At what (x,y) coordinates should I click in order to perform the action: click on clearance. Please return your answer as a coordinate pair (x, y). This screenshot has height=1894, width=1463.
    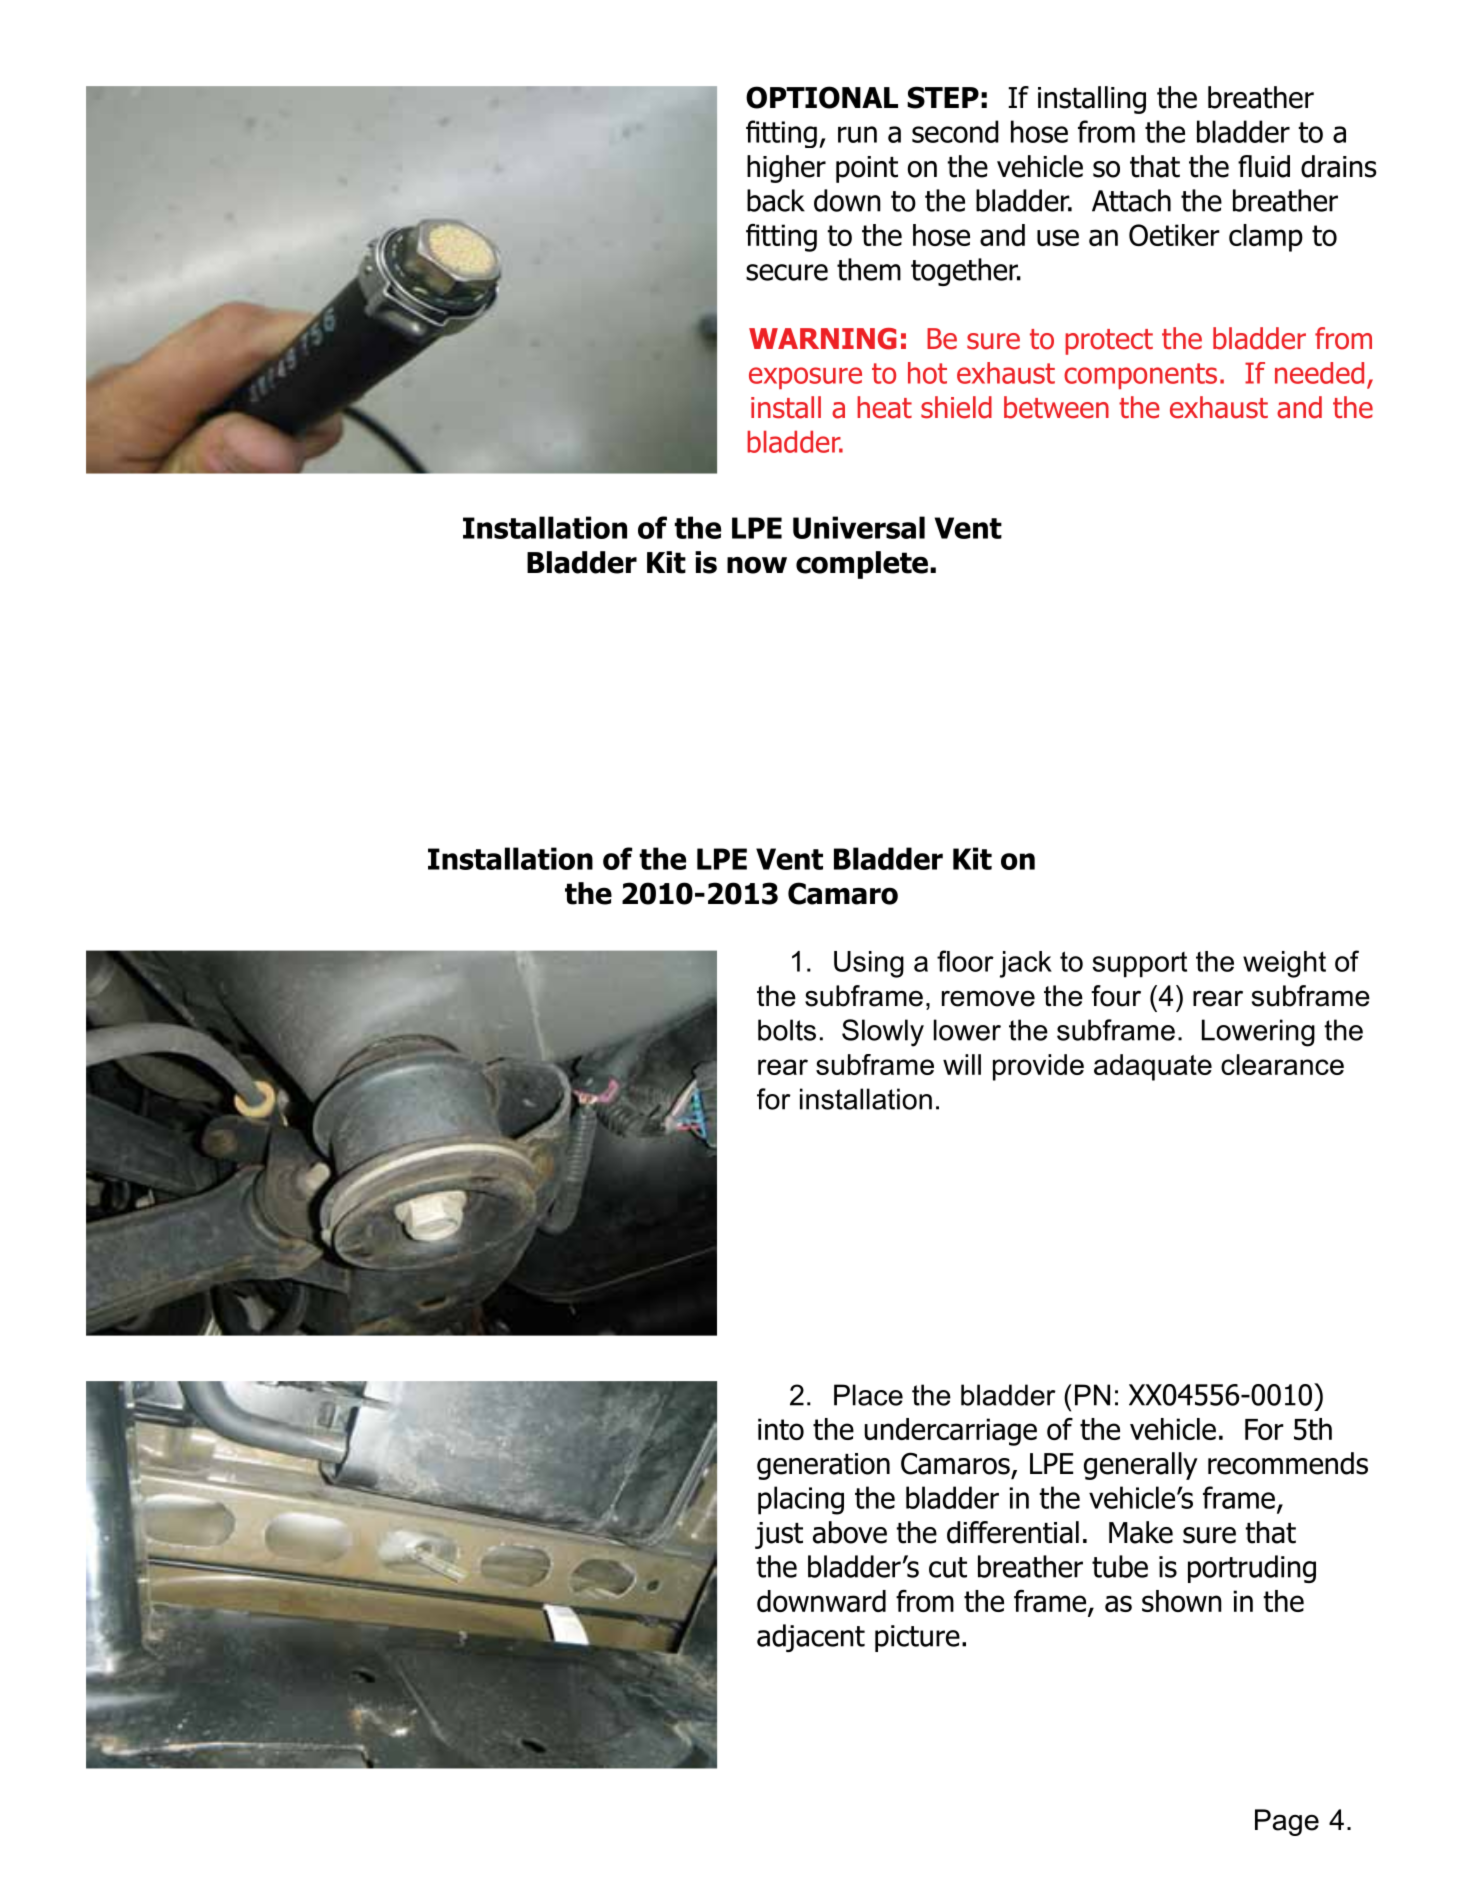
    Looking at the image, I should click on (1282, 1064).
